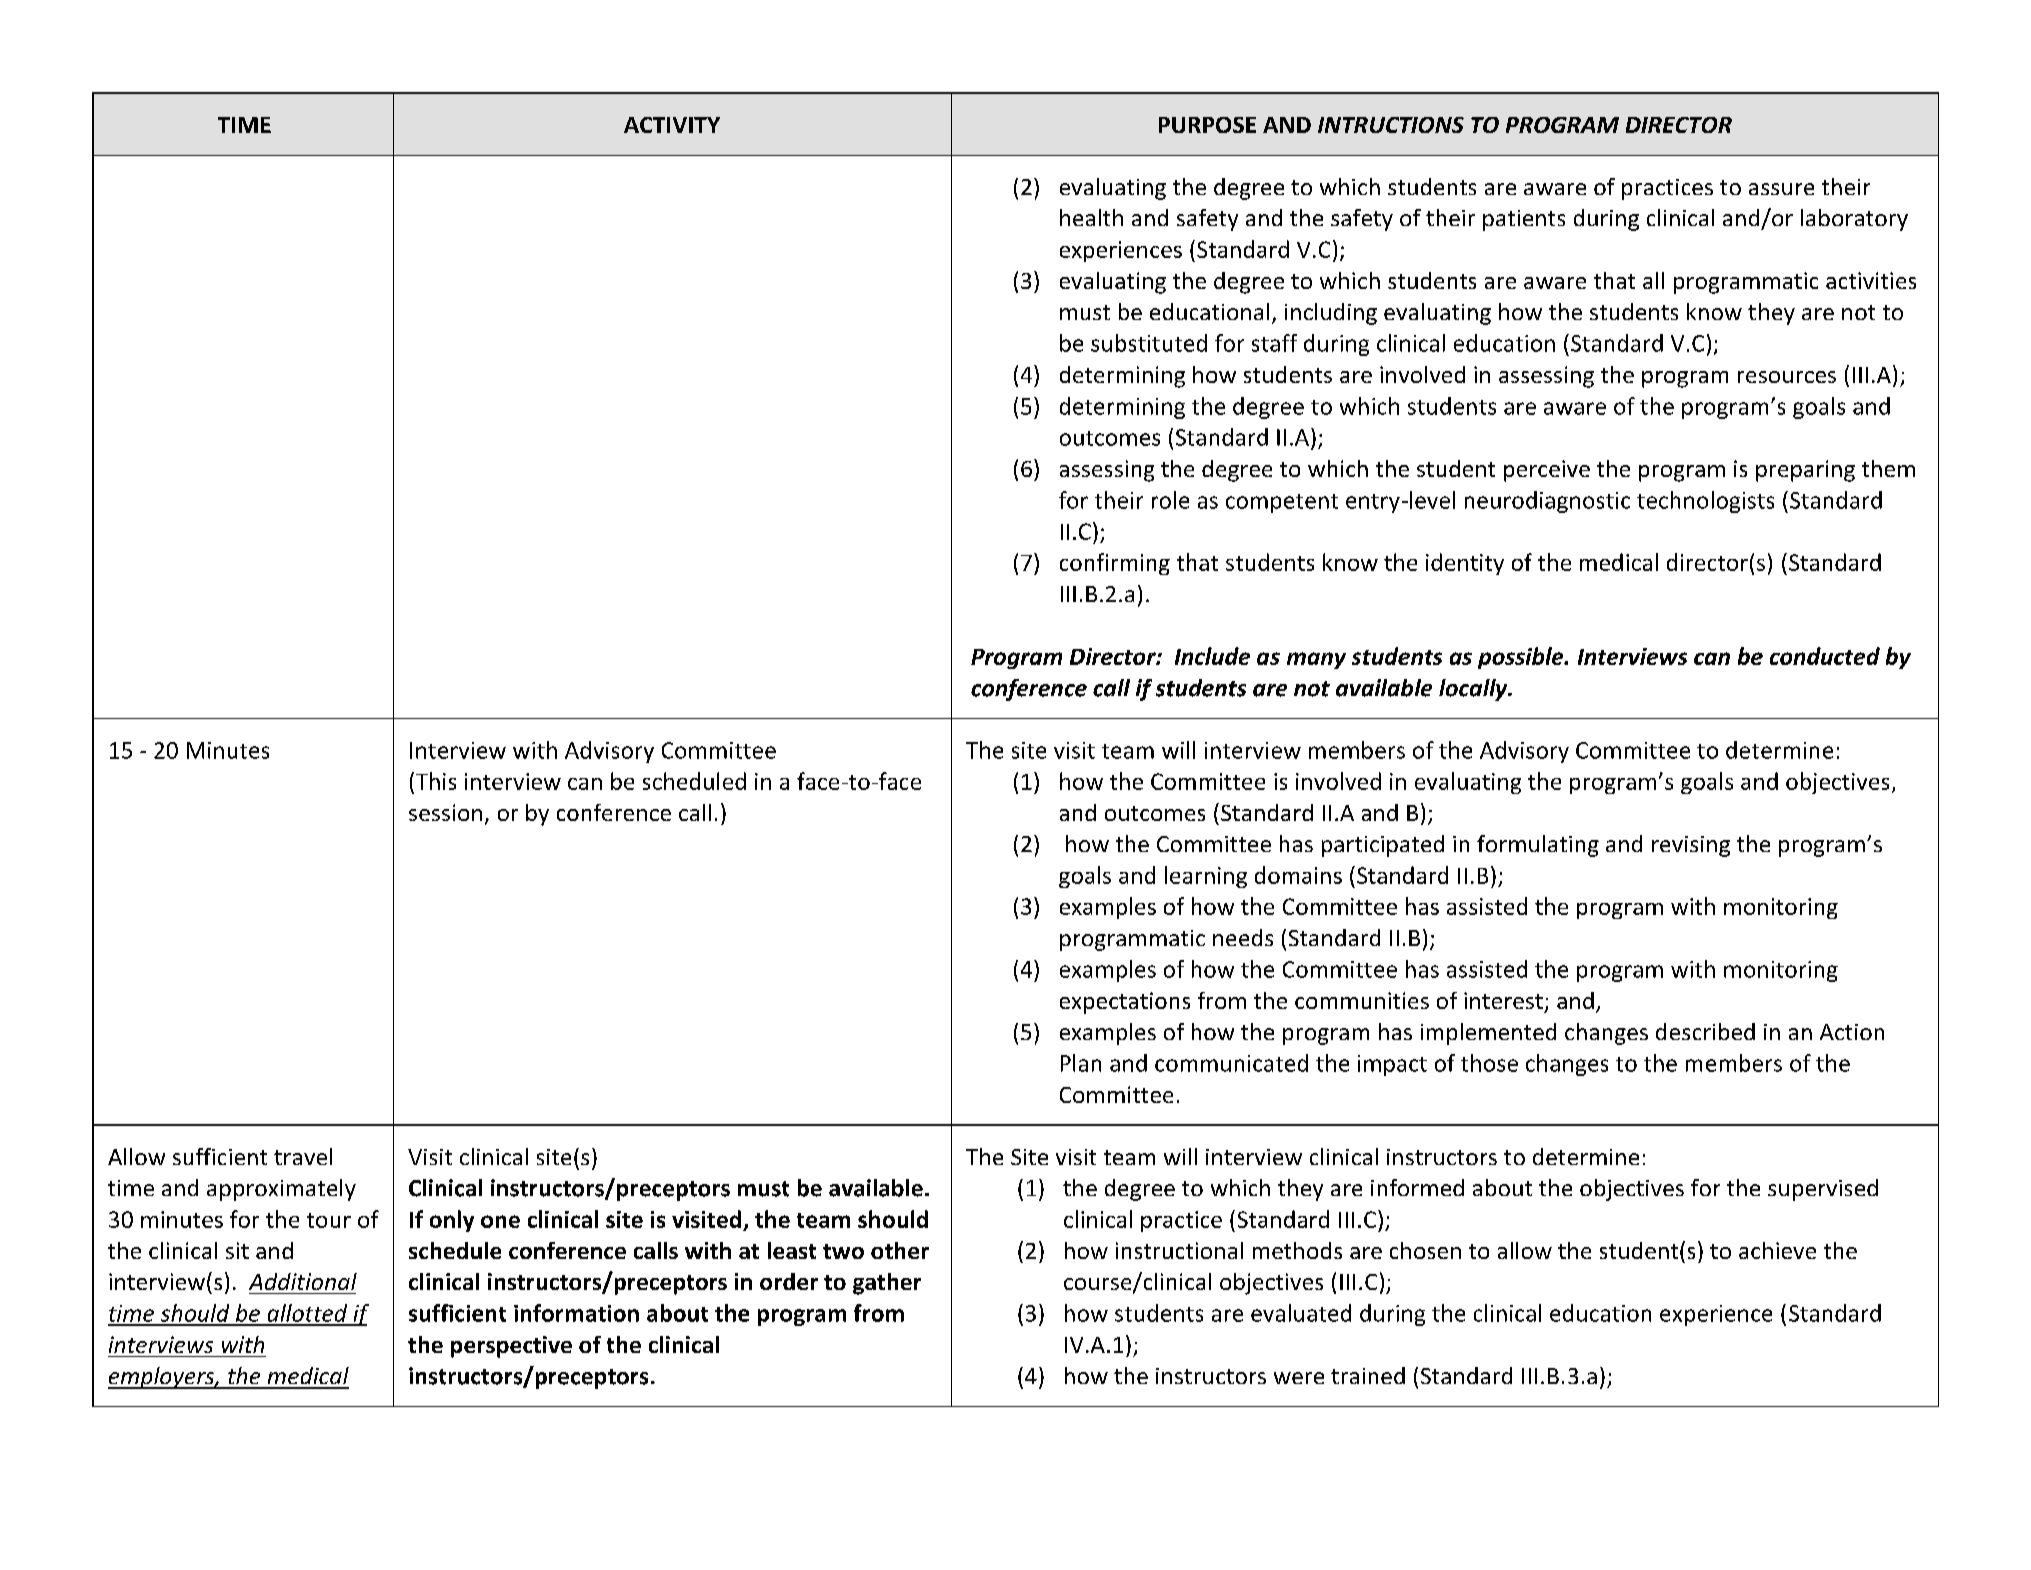 The image size is (2031, 1570). I want to click on This, so click(436, 781).
